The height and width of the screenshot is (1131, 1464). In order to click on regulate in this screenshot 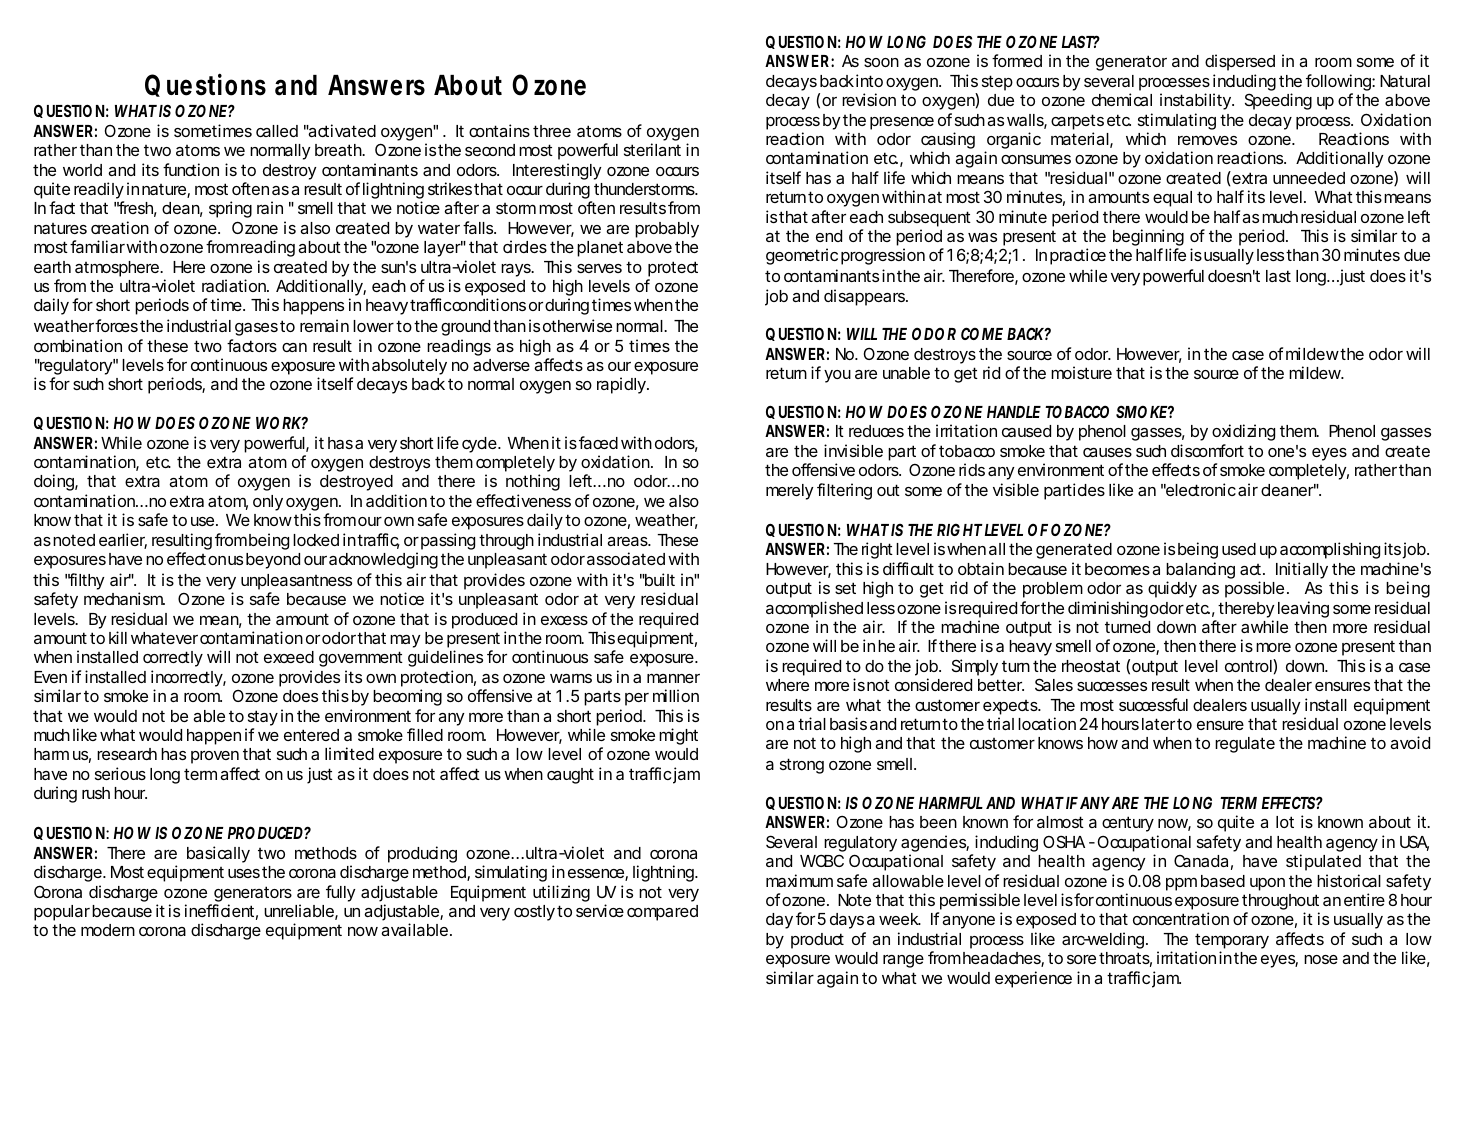, I will do `click(1245, 745)`.
